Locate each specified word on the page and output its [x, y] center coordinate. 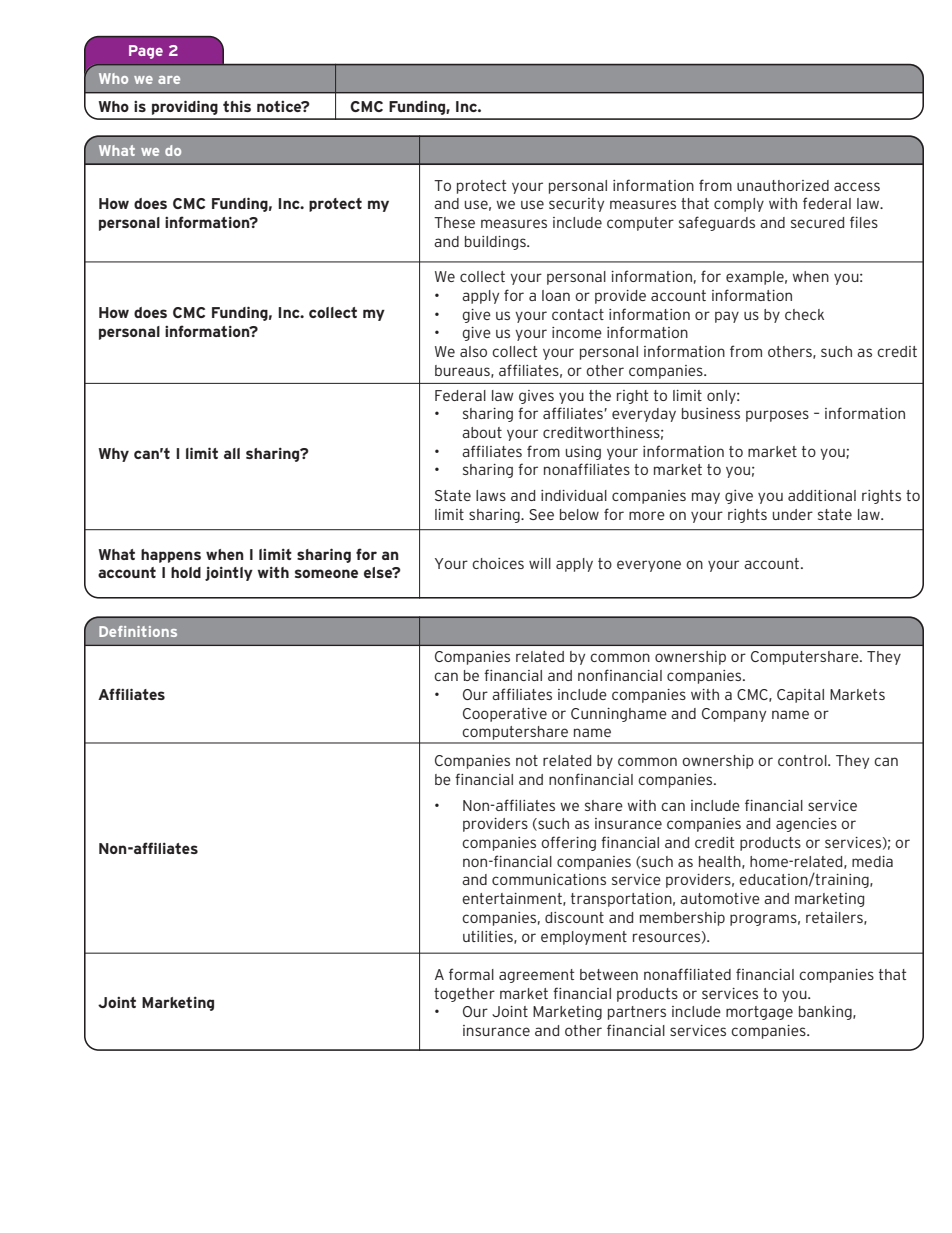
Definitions [138, 631]
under [793, 514]
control [803, 760]
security [576, 205]
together [464, 995]
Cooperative [505, 715]
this [237, 106]
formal [471, 974]
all [232, 453]
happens [171, 556]
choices [498, 563]
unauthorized [783, 185]
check [804, 314]
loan [556, 295]
